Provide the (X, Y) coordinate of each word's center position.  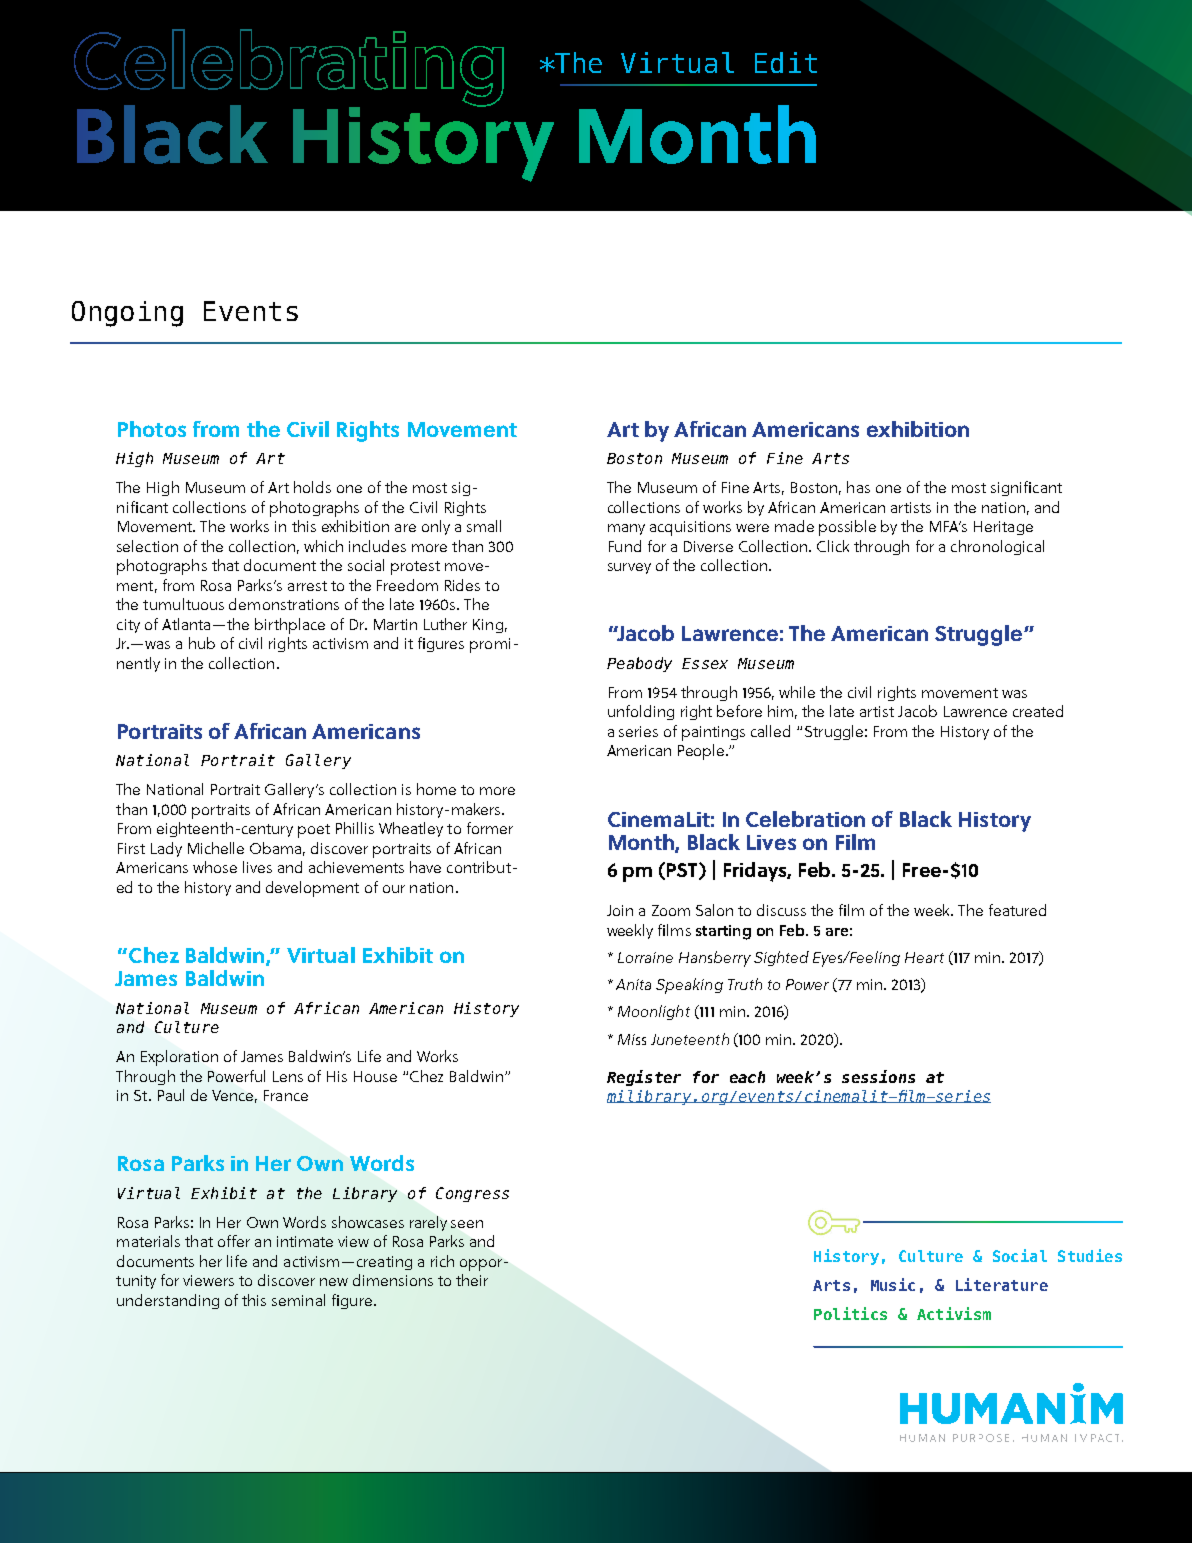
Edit (786, 62)
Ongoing (127, 314)
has (858, 487)
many (626, 529)
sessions (878, 1076)
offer (234, 1241)
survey (629, 568)
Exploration (179, 1058)
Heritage (1003, 528)
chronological (997, 547)
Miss (632, 1039)
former (490, 828)
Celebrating (289, 68)
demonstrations (284, 604)
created (1038, 711)
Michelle (216, 848)
